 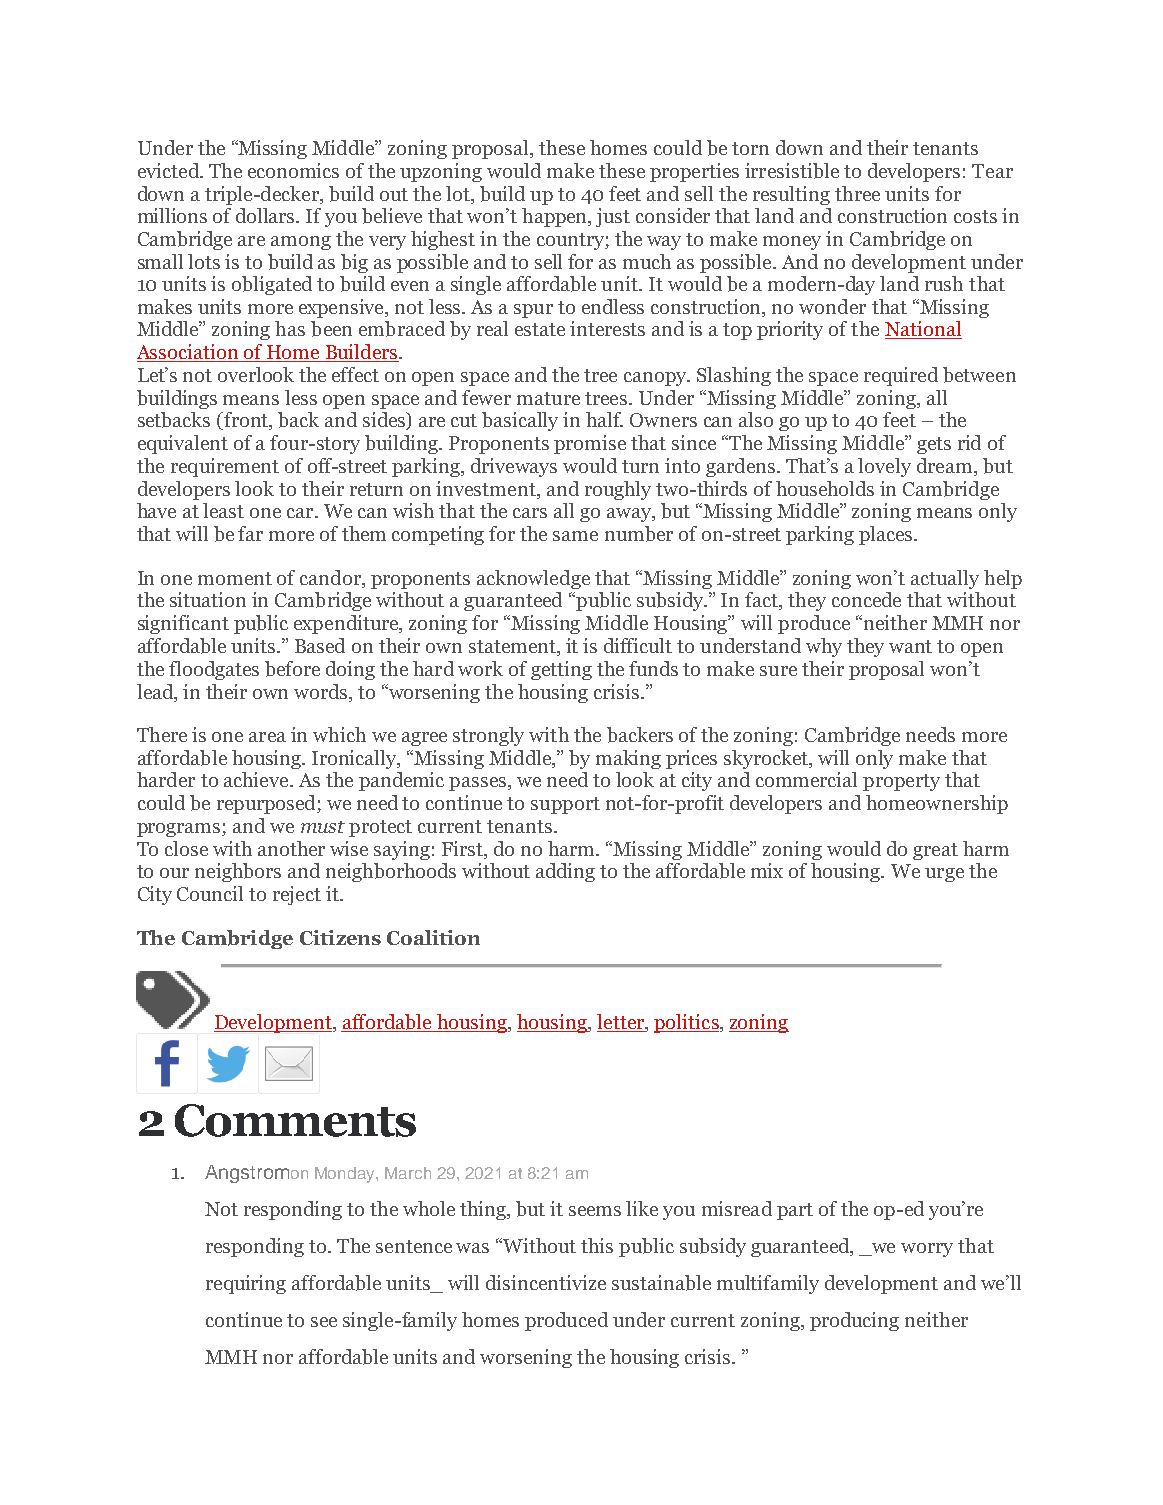 What do you see at coordinates (246, 1284) in the screenshot?
I see `requiring` at bounding box center [246, 1284].
